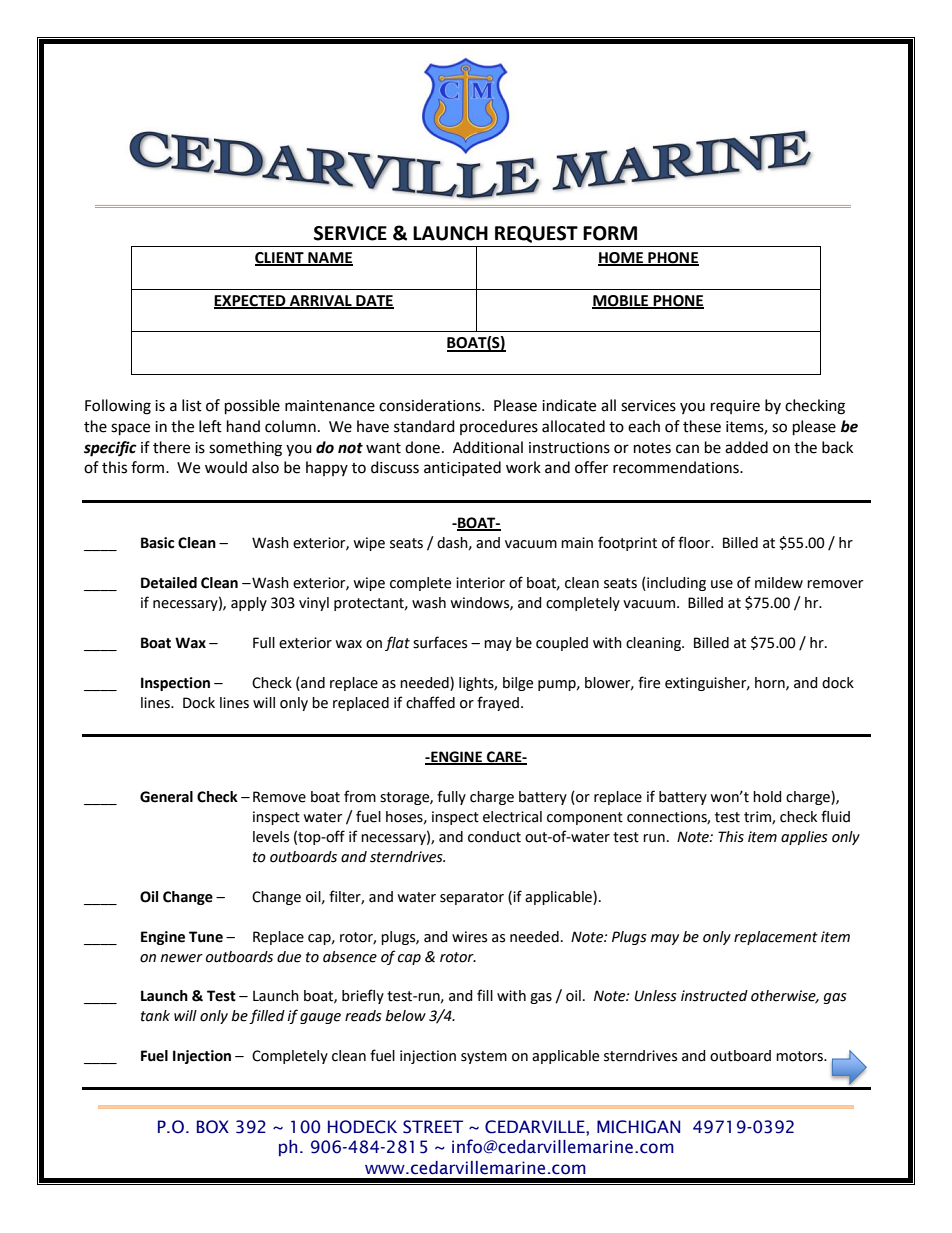 Image resolution: width=952 pixels, height=1233 pixels. I want to click on General, so click(166, 797).
